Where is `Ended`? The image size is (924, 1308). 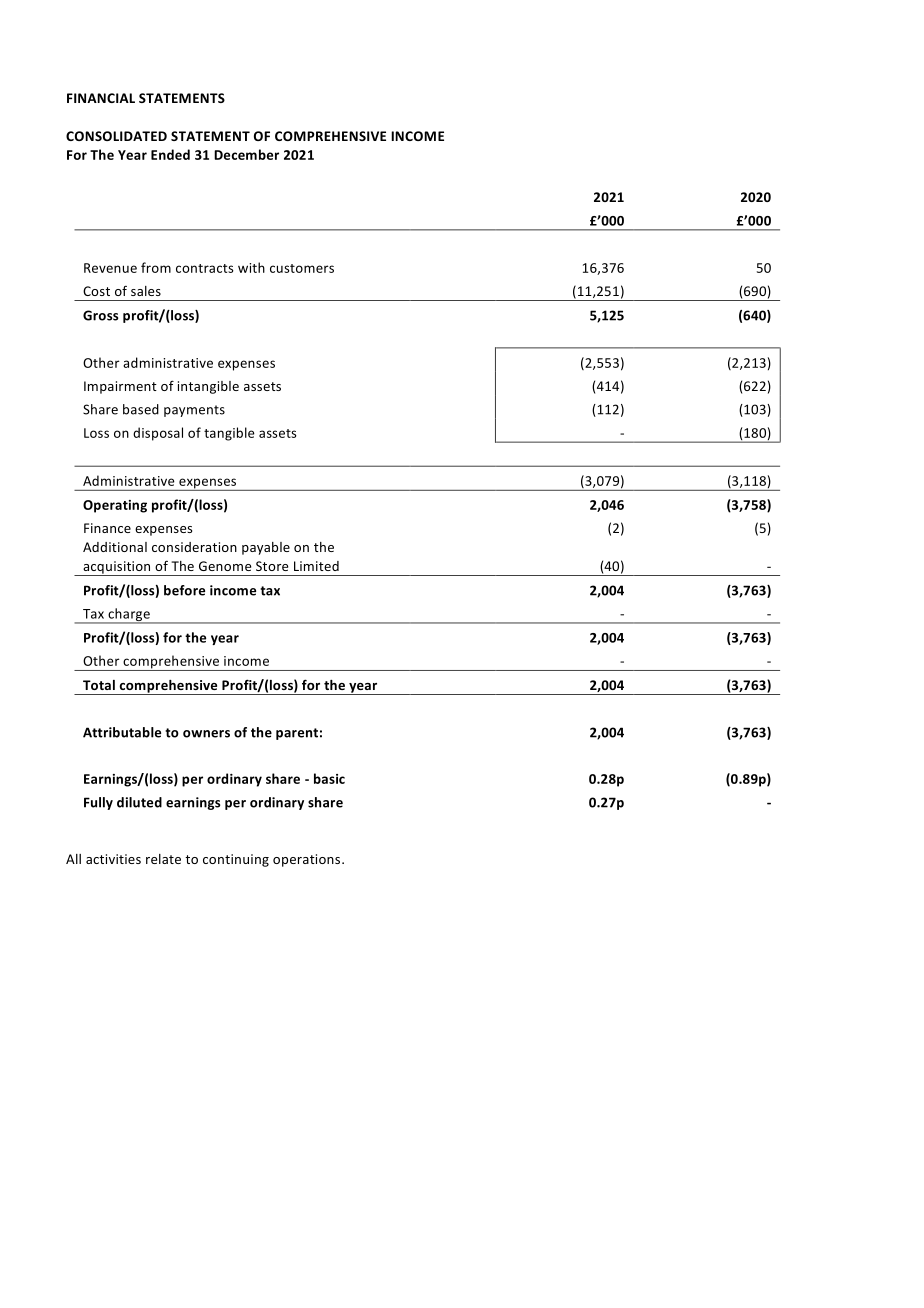 Ended is located at coordinates (170, 154).
